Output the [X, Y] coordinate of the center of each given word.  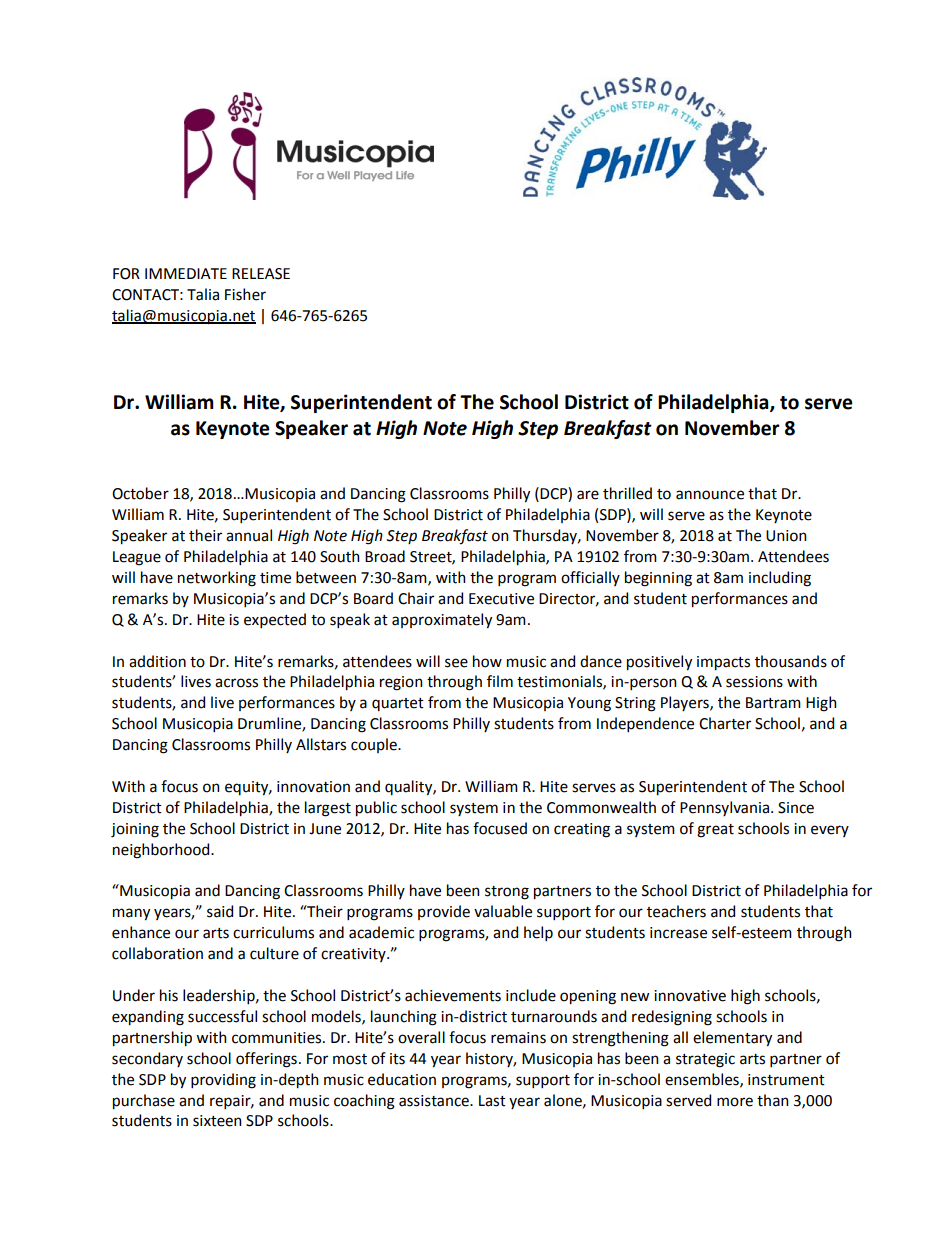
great [715, 831]
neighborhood [162, 851]
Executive [501, 599]
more [735, 1102]
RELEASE [261, 274]
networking [217, 579]
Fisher [245, 294]
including [780, 579]
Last [492, 1101]
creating [582, 830]
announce [710, 495]
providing [223, 1081]
